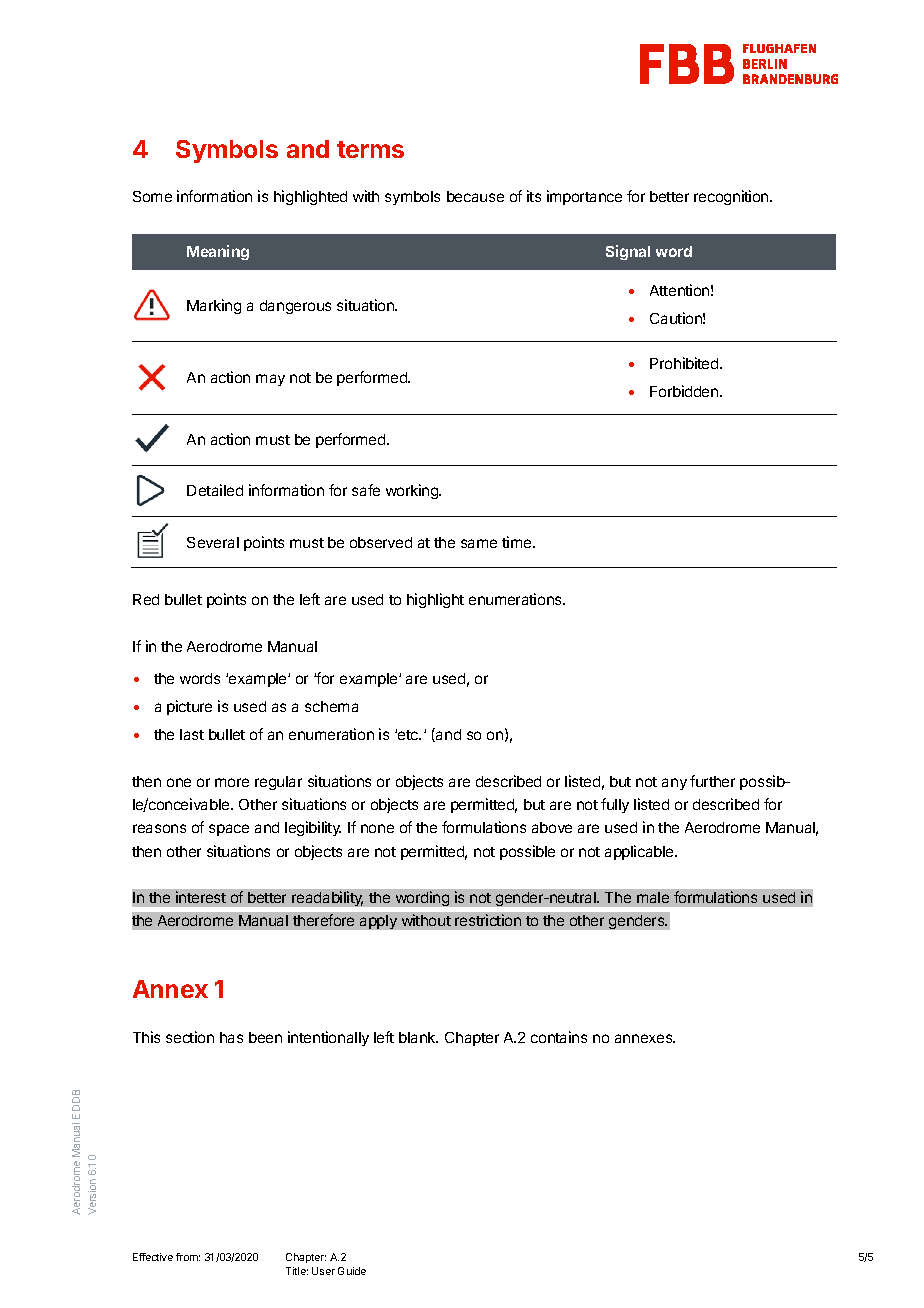 This document has height=1308, width=924. I want to click on male, so click(653, 897).
